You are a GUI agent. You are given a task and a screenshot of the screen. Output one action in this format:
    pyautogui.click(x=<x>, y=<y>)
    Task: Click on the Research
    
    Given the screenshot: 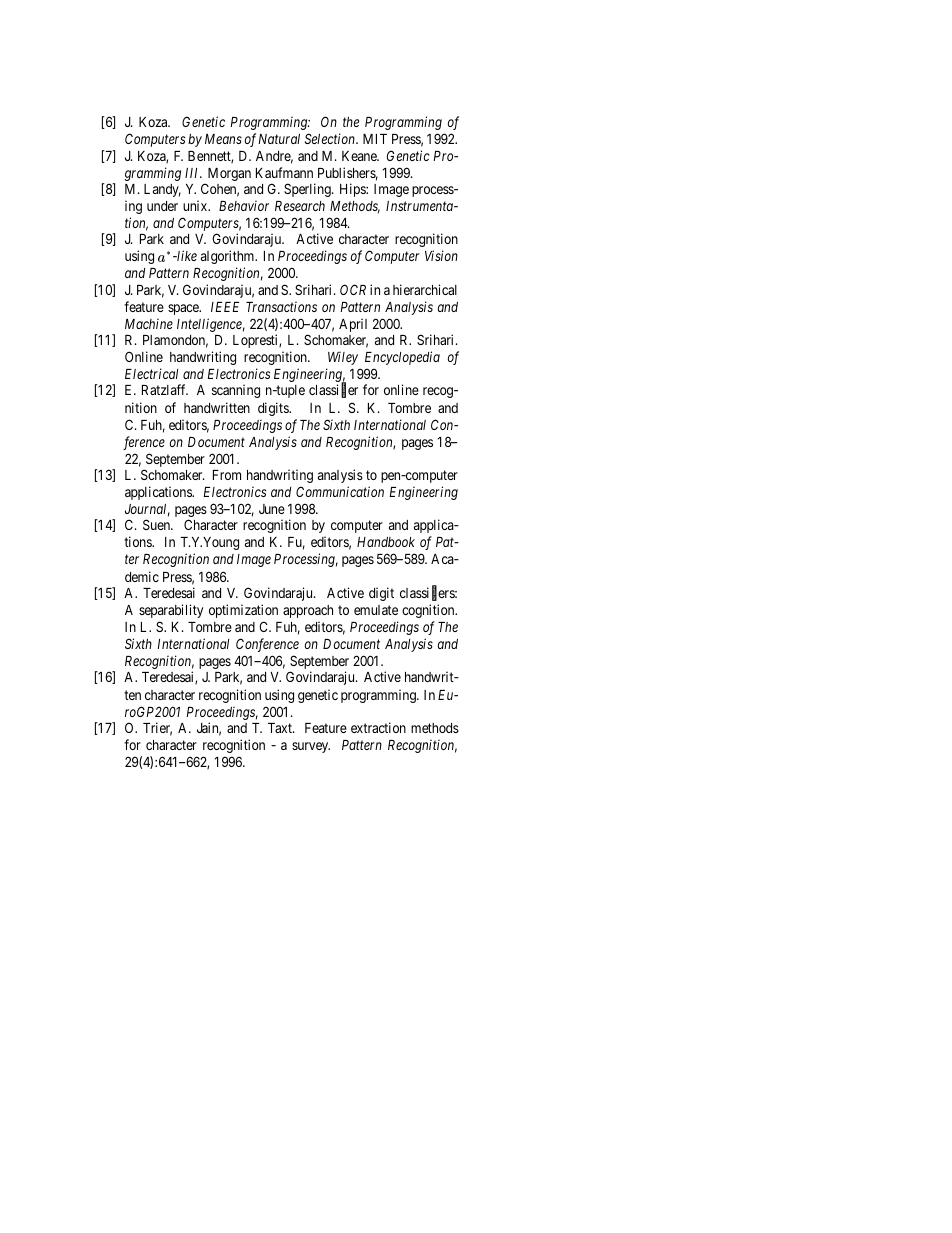 What is the action you would take?
    pyautogui.click(x=300, y=206)
